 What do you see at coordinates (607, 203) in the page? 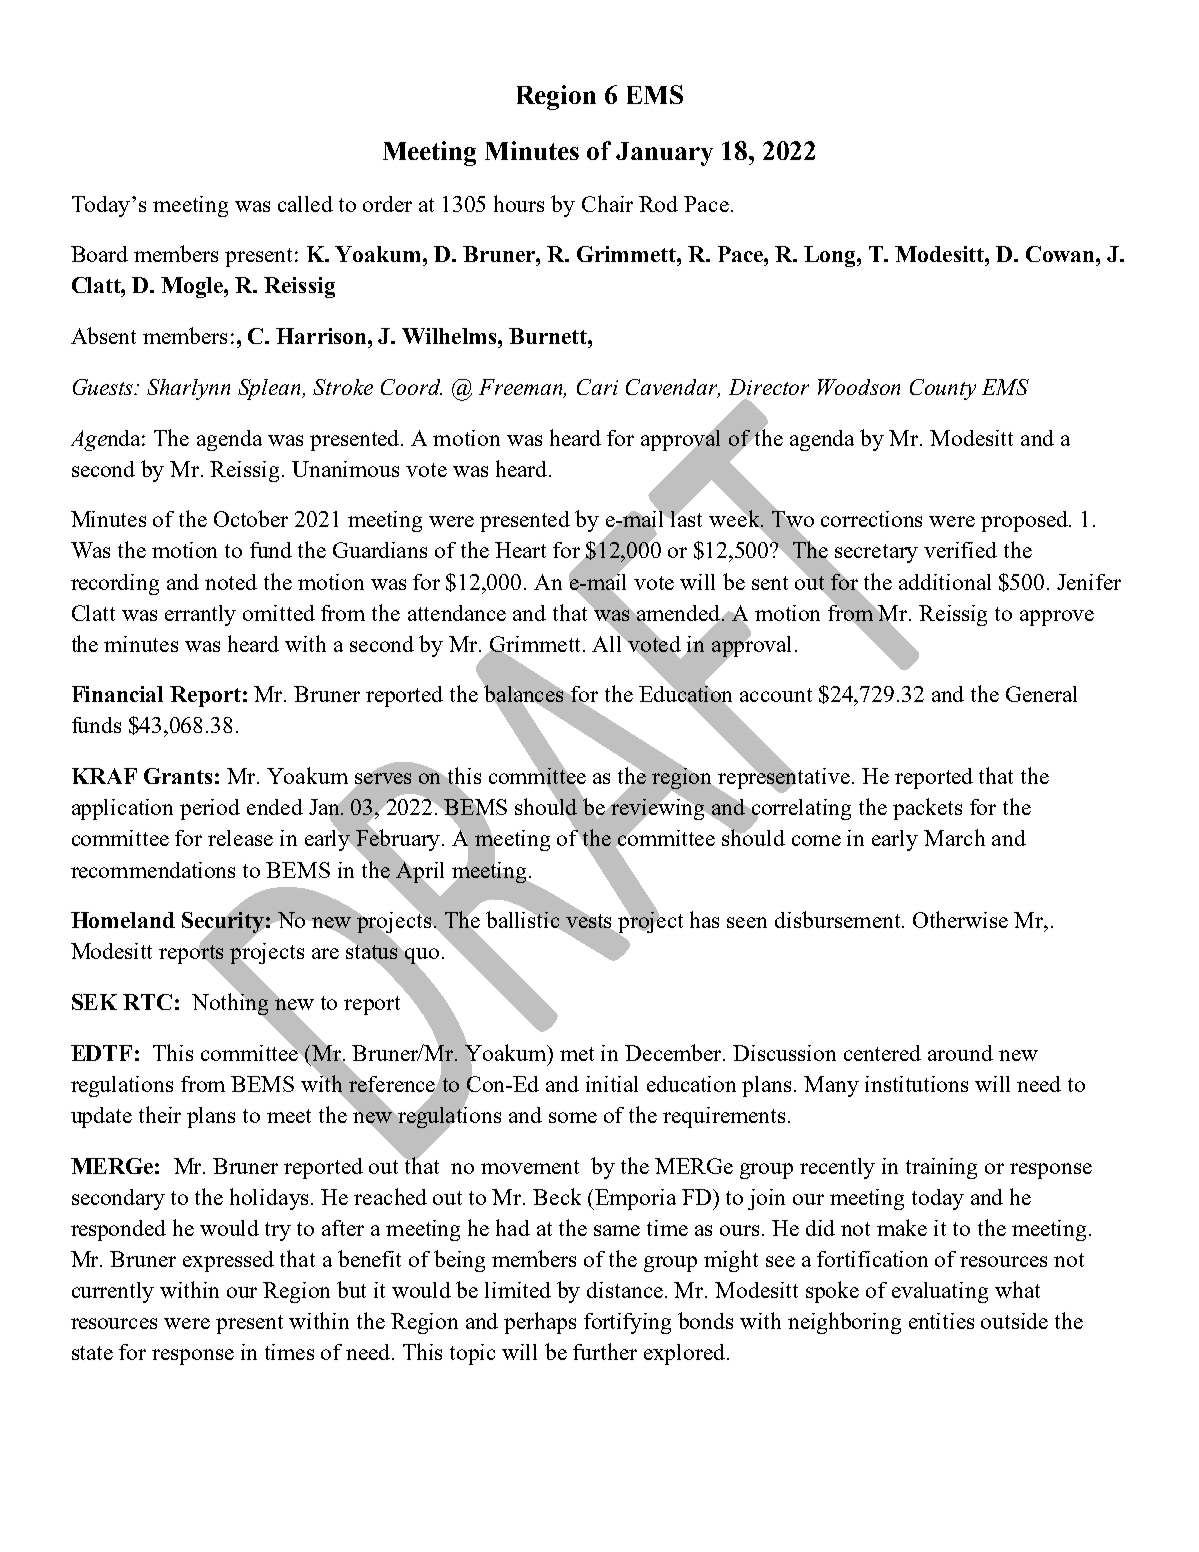
I see `Chair` at bounding box center [607, 203].
